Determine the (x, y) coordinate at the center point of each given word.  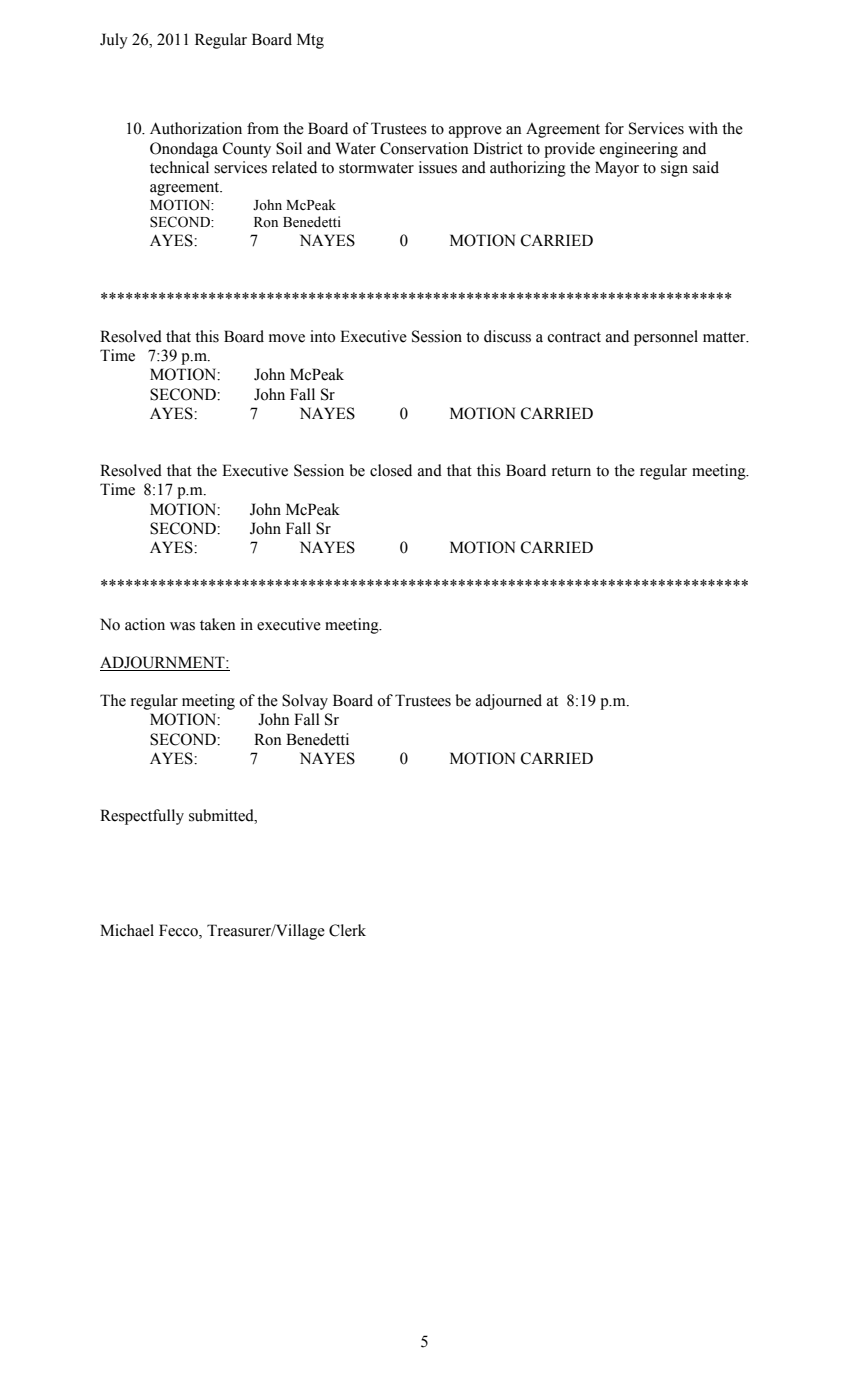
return (571, 471)
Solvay (305, 702)
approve (475, 132)
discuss (507, 336)
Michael (127, 930)
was (182, 626)
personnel (666, 338)
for (614, 128)
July (114, 41)
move (287, 338)
